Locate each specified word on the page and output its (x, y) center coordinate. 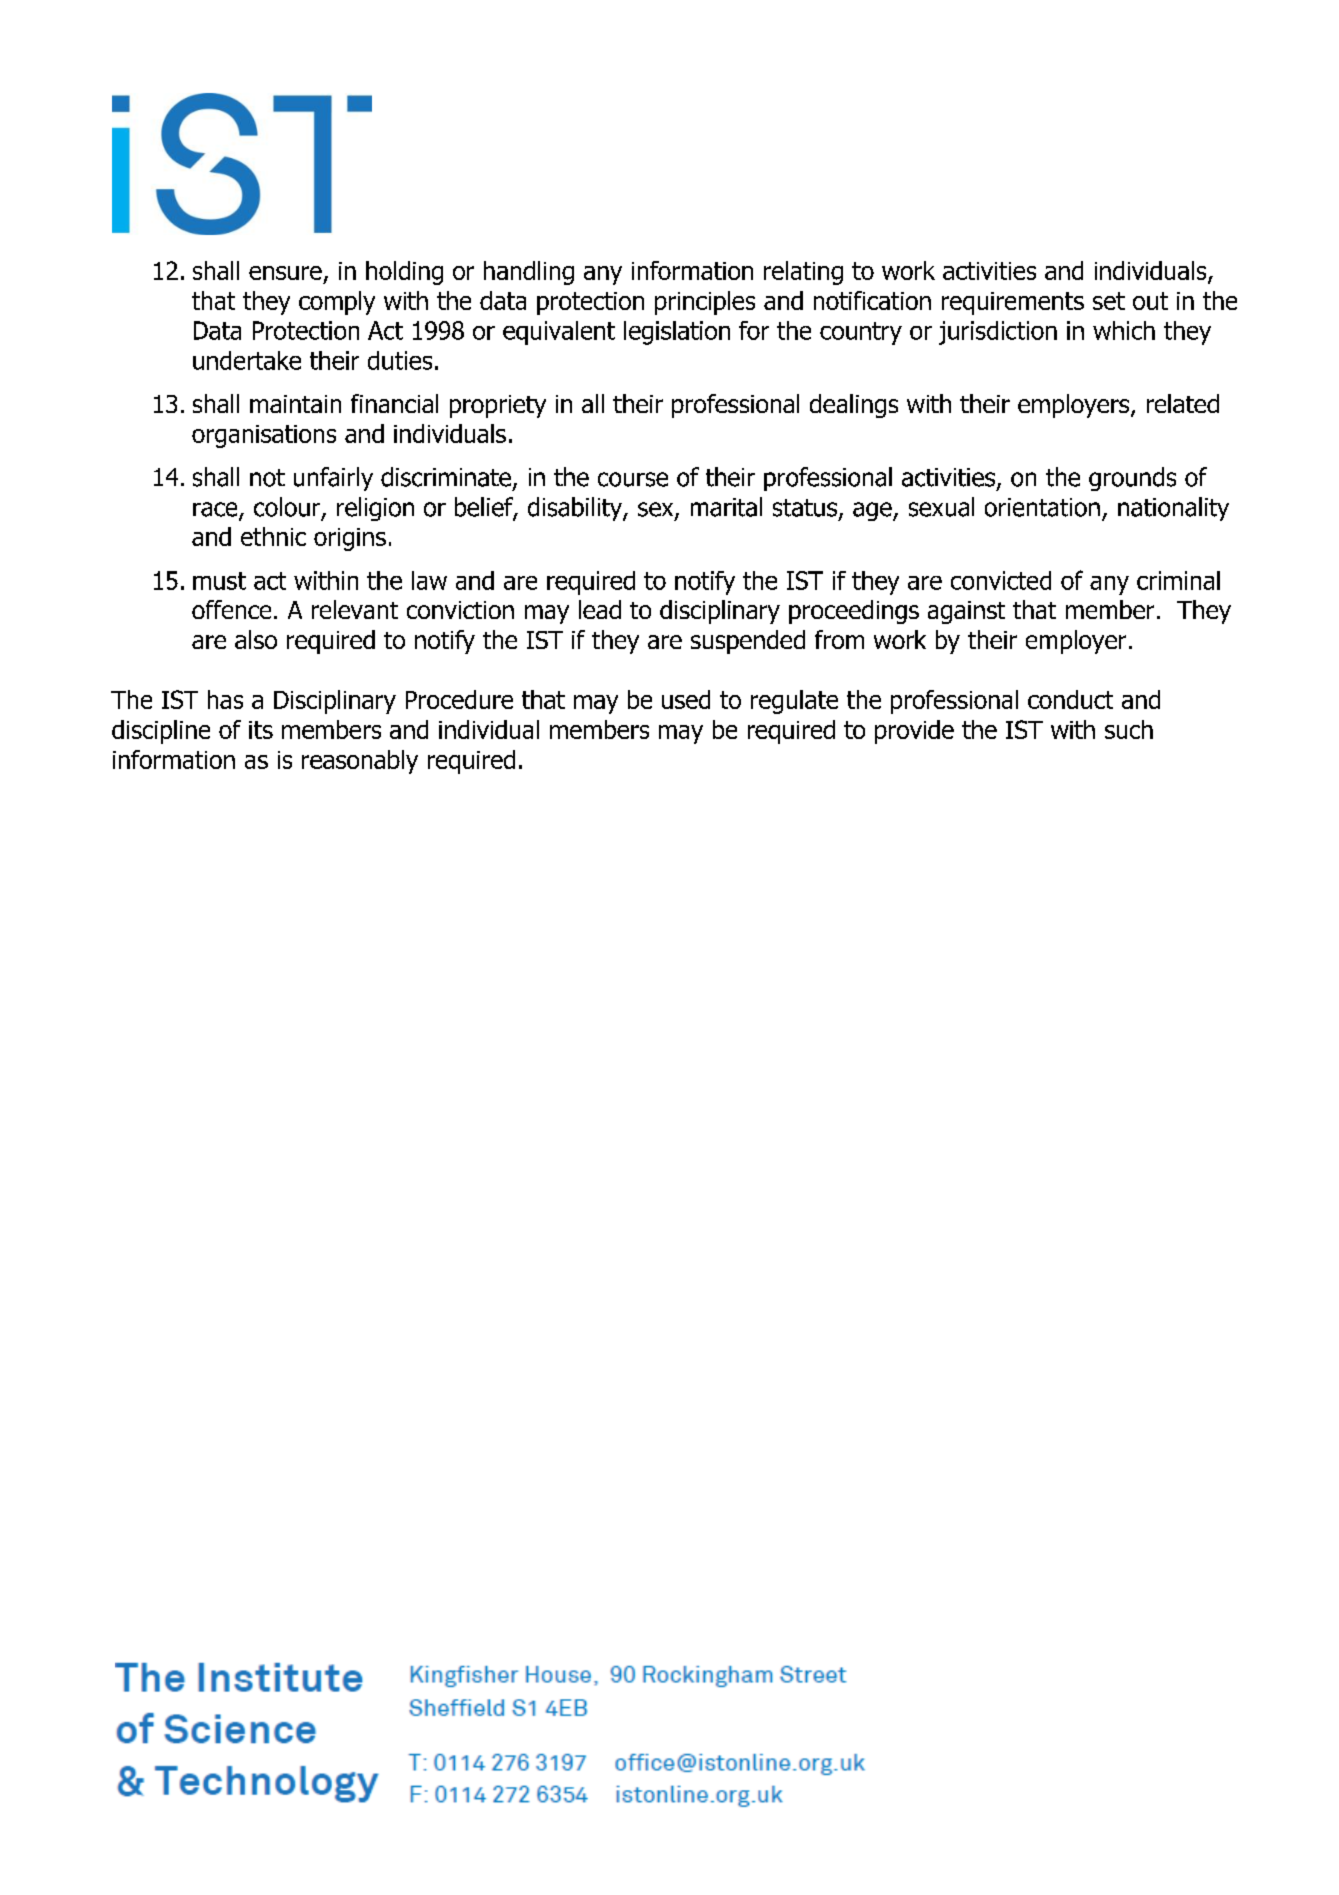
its (261, 730)
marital (726, 507)
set (1109, 301)
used (686, 699)
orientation (1042, 507)
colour (287, 507)
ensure (285, 273)
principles (705, 303)
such (1129, 729)
